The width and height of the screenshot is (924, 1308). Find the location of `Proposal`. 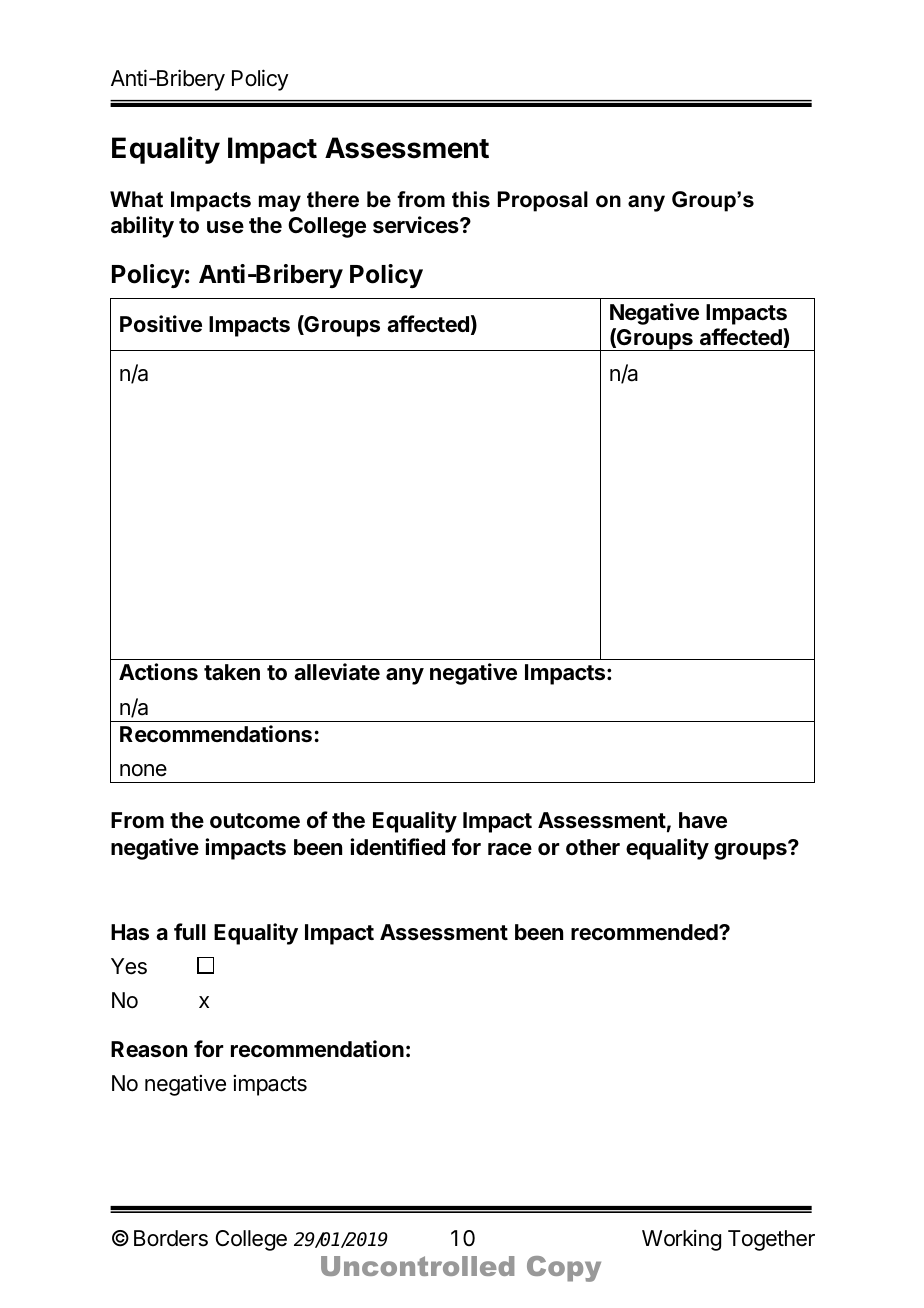

Proposal is located at coordinates (543, 201).
